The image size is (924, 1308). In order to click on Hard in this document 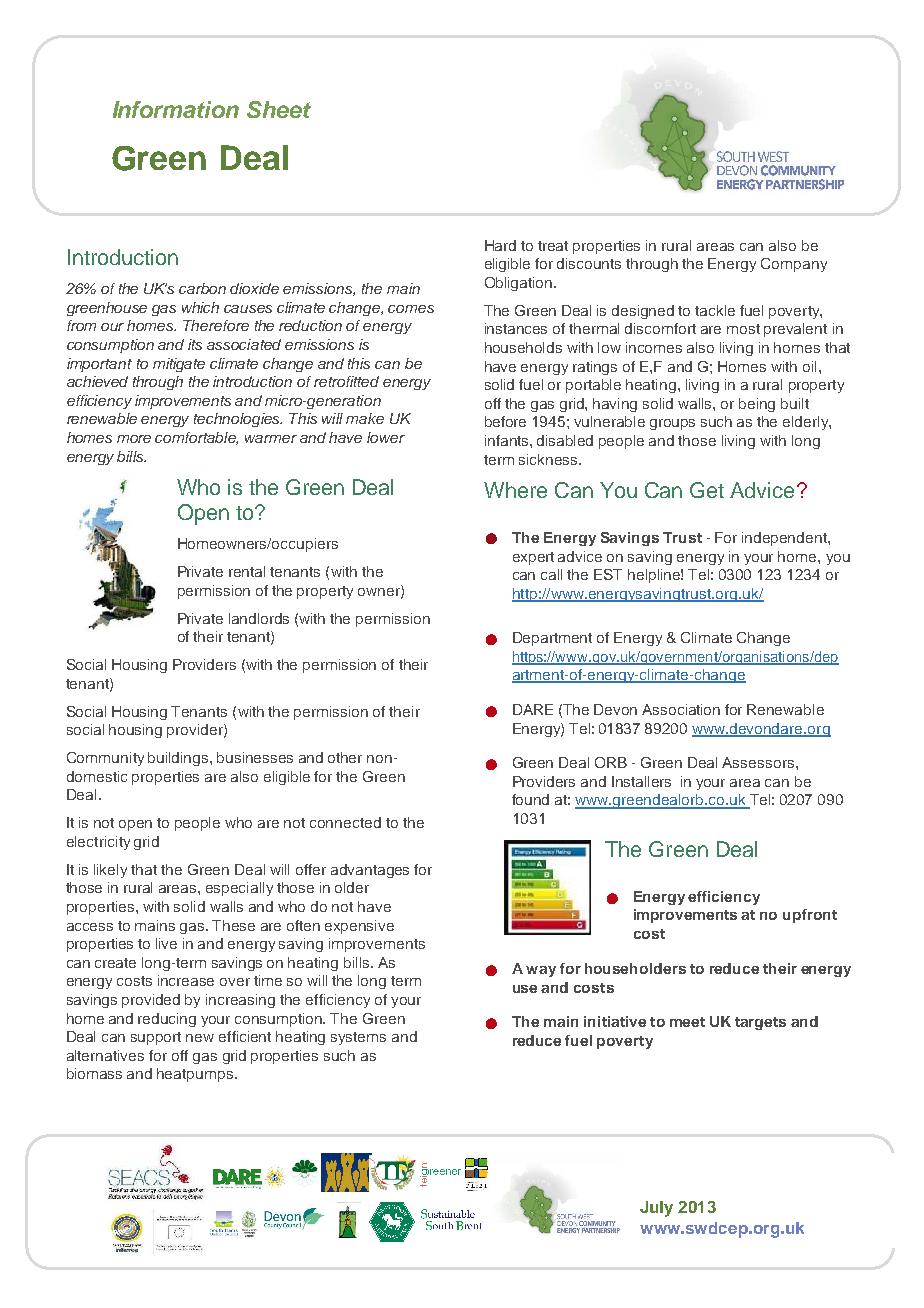, I will do `click(500, 245)`.
